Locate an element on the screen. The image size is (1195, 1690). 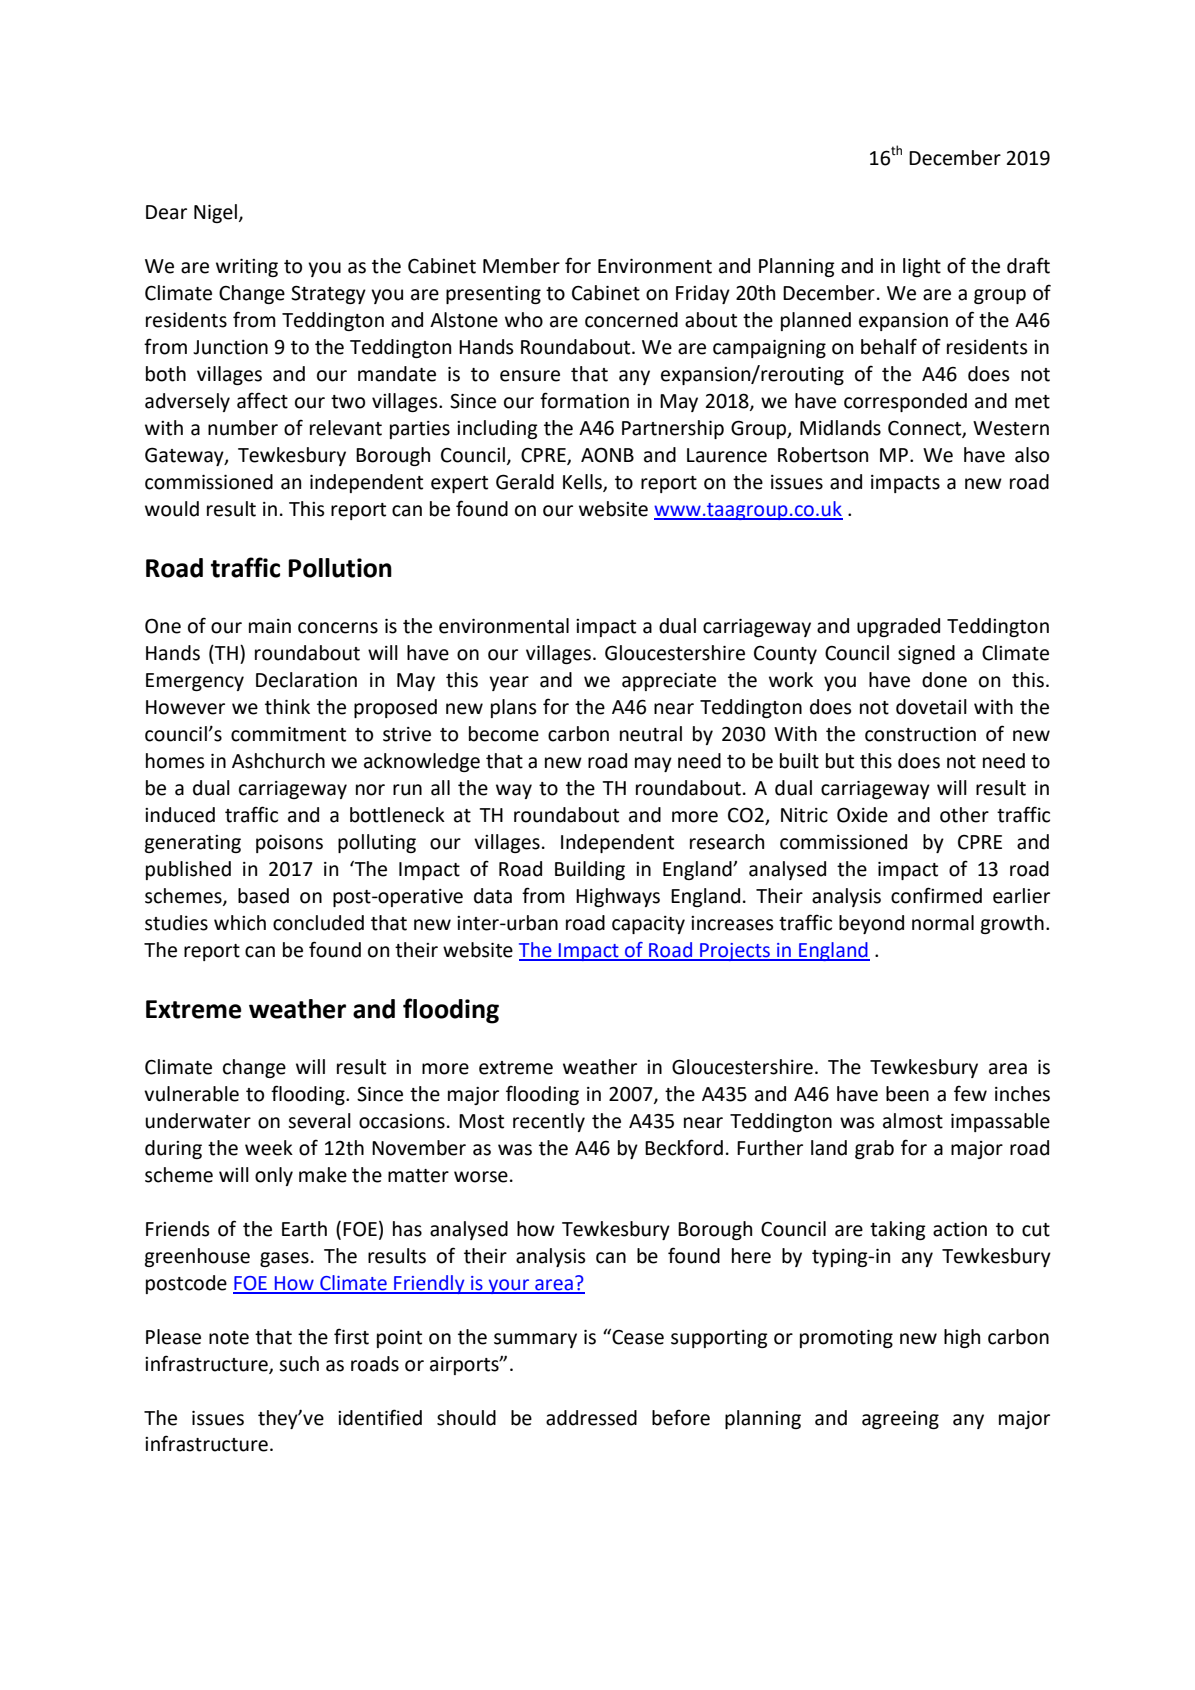
poisons is located at coordinates (289, 844).
